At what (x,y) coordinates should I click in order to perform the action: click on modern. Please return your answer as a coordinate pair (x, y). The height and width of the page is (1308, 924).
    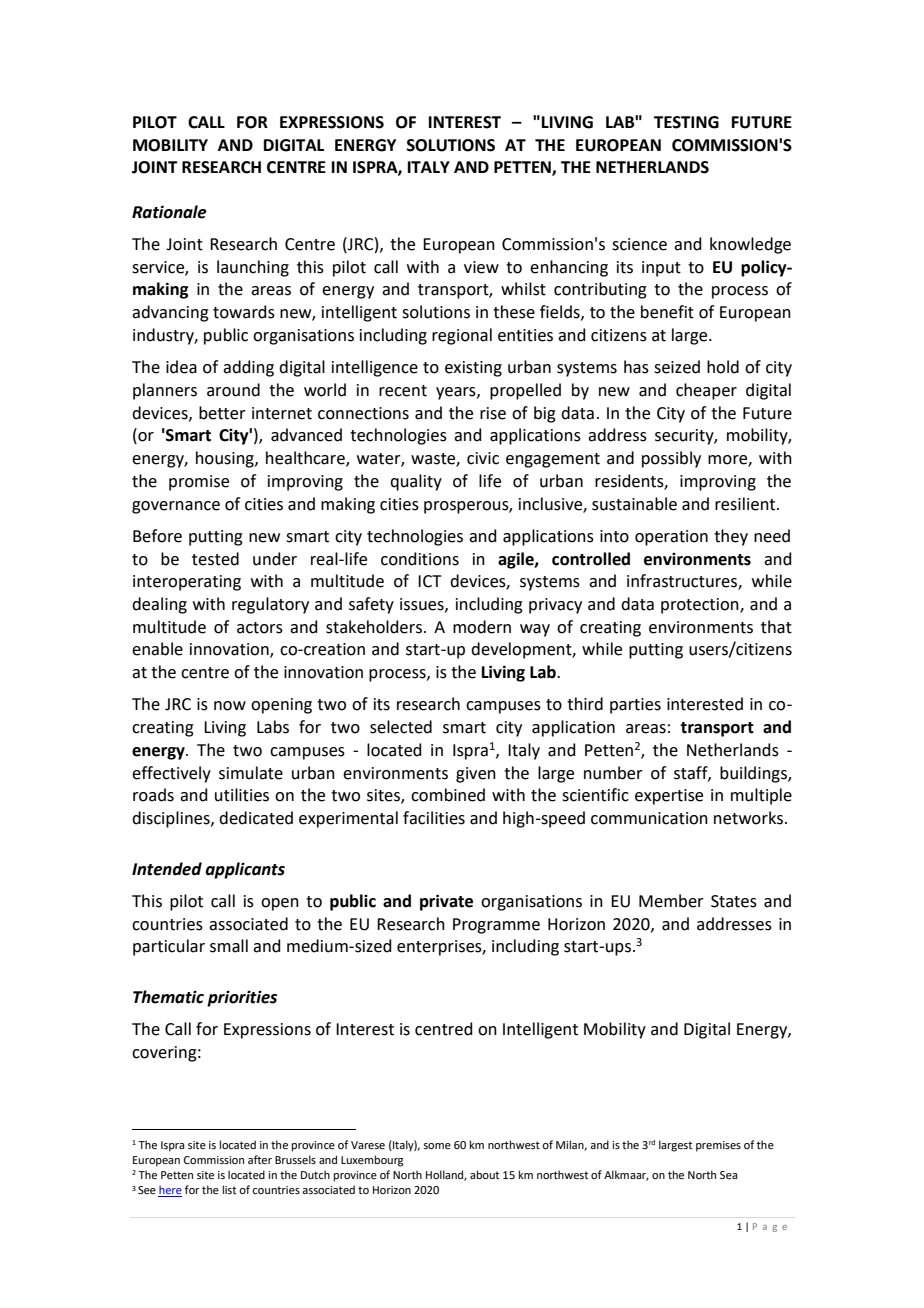
    Looking at the image, I should click on (482, 627).
